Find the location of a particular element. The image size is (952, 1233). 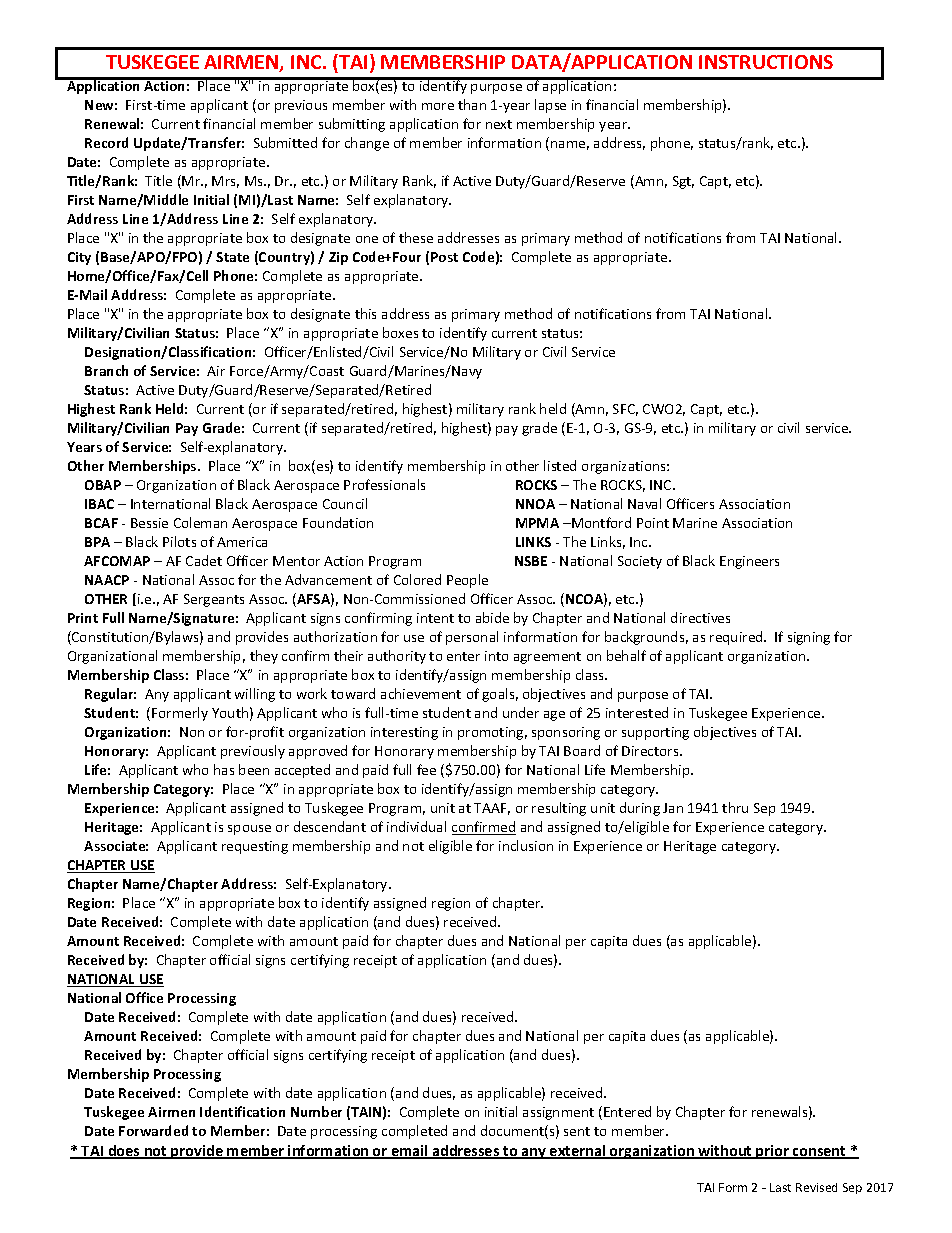

required is located at coordinates (737, 638).
